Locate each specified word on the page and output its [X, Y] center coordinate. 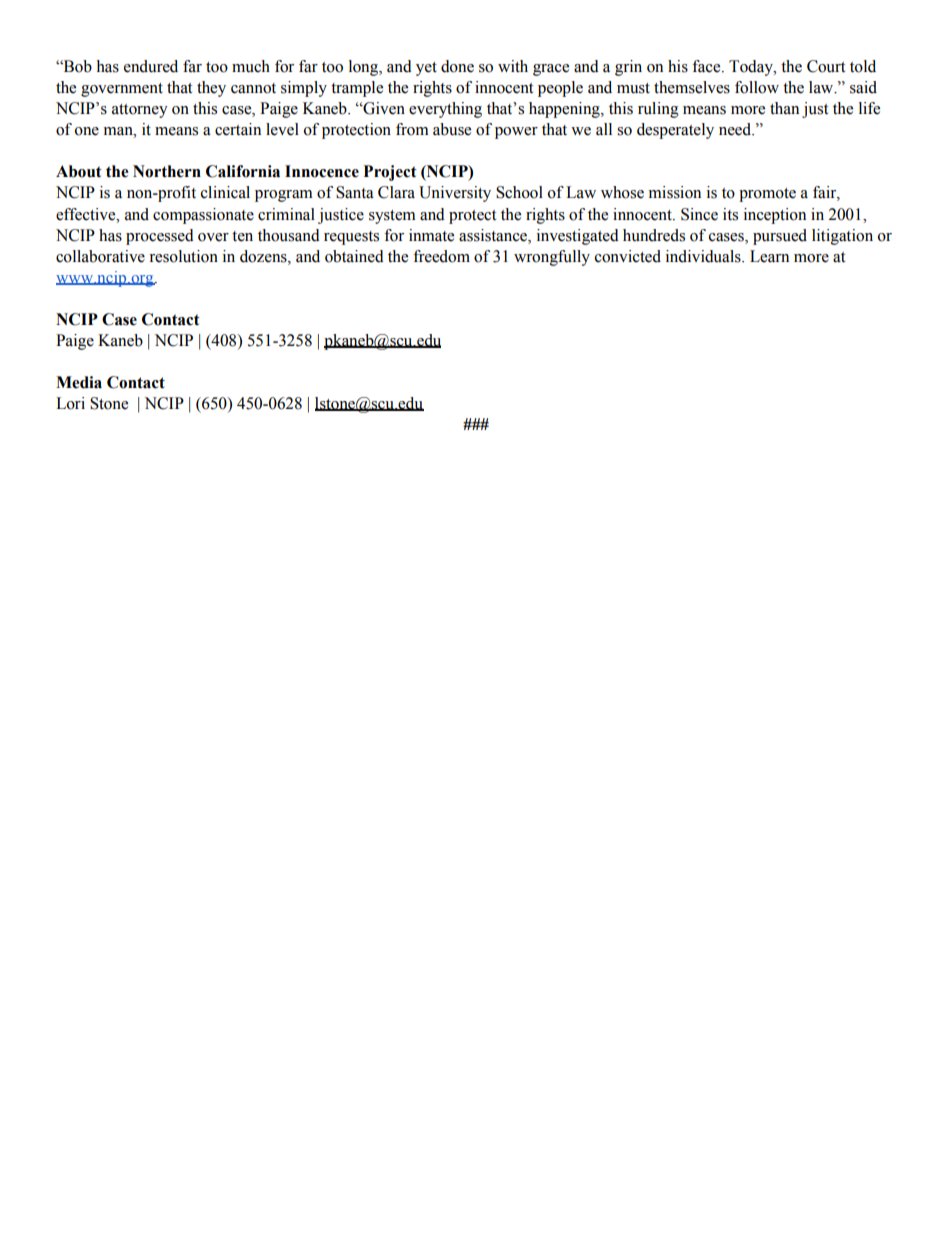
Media [79, 382]
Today [752, 68]
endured [151, 66]
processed [160, 237]
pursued [780, 237]
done [457, 66]
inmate [431, 235]
